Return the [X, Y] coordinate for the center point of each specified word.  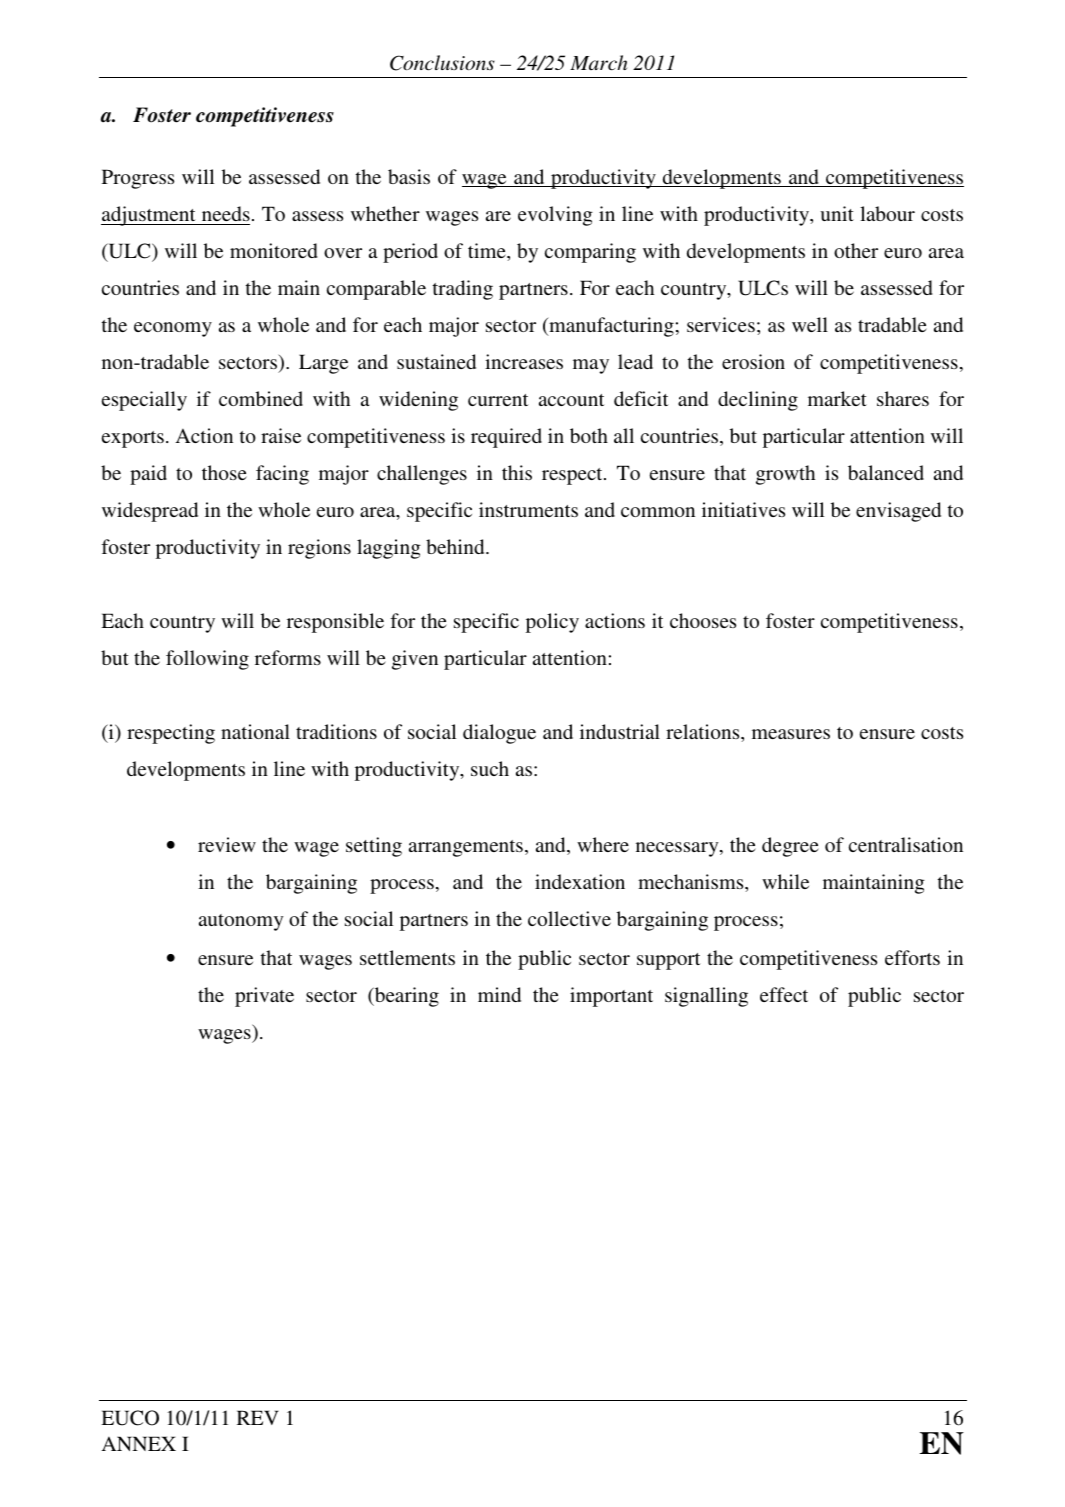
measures [791, 734]
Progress [138, 179]
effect [784, 994]
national [255, 731]
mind [499, 994]
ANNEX [138, 1443]
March [598, 63]
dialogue [499, 734]
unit [837, 213]
